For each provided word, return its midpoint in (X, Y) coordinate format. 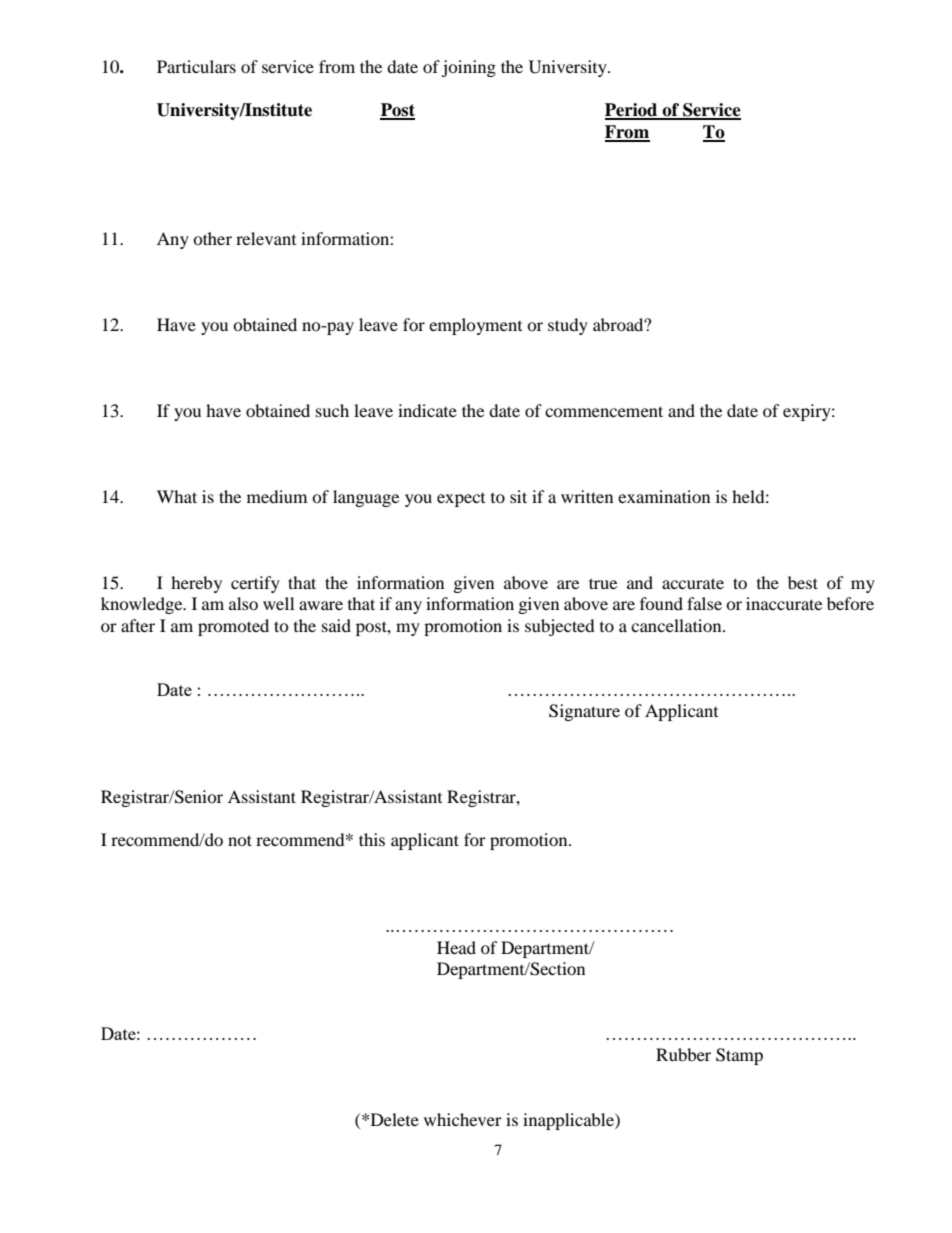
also (243, 603)
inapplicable (569, 1121)
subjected (560, 627)
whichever (463, 1119)
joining (468, 68)
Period (632, 111)
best (803, 582)
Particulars (196, 66)
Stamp (739, 1056)
